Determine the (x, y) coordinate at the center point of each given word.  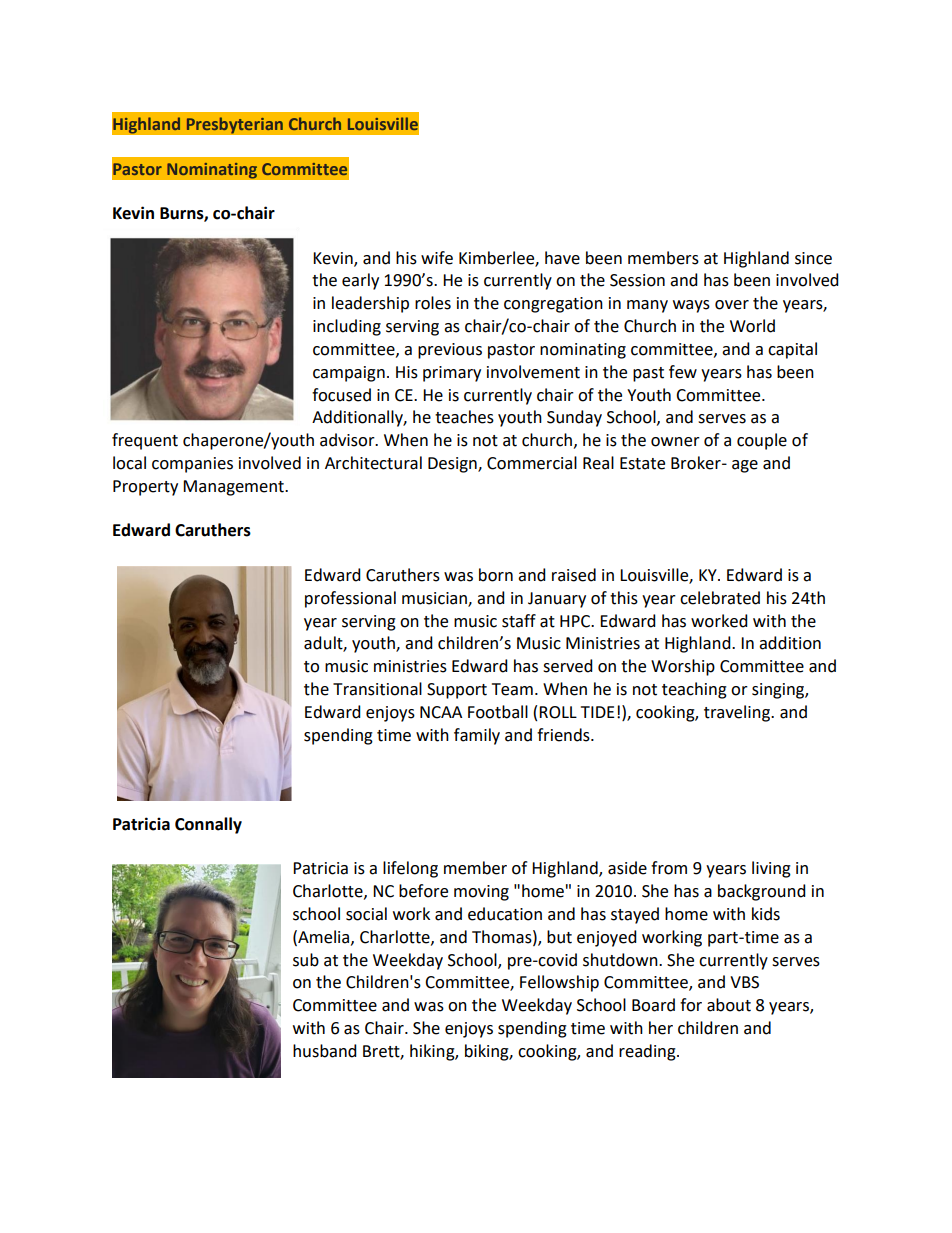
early (360, 281)
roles (433, 303)
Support (457, 691)
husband (325, 1051)
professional (350, 599)
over (732, 305)
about (729, 1005)
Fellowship (559, 983)
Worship (683, 667)
